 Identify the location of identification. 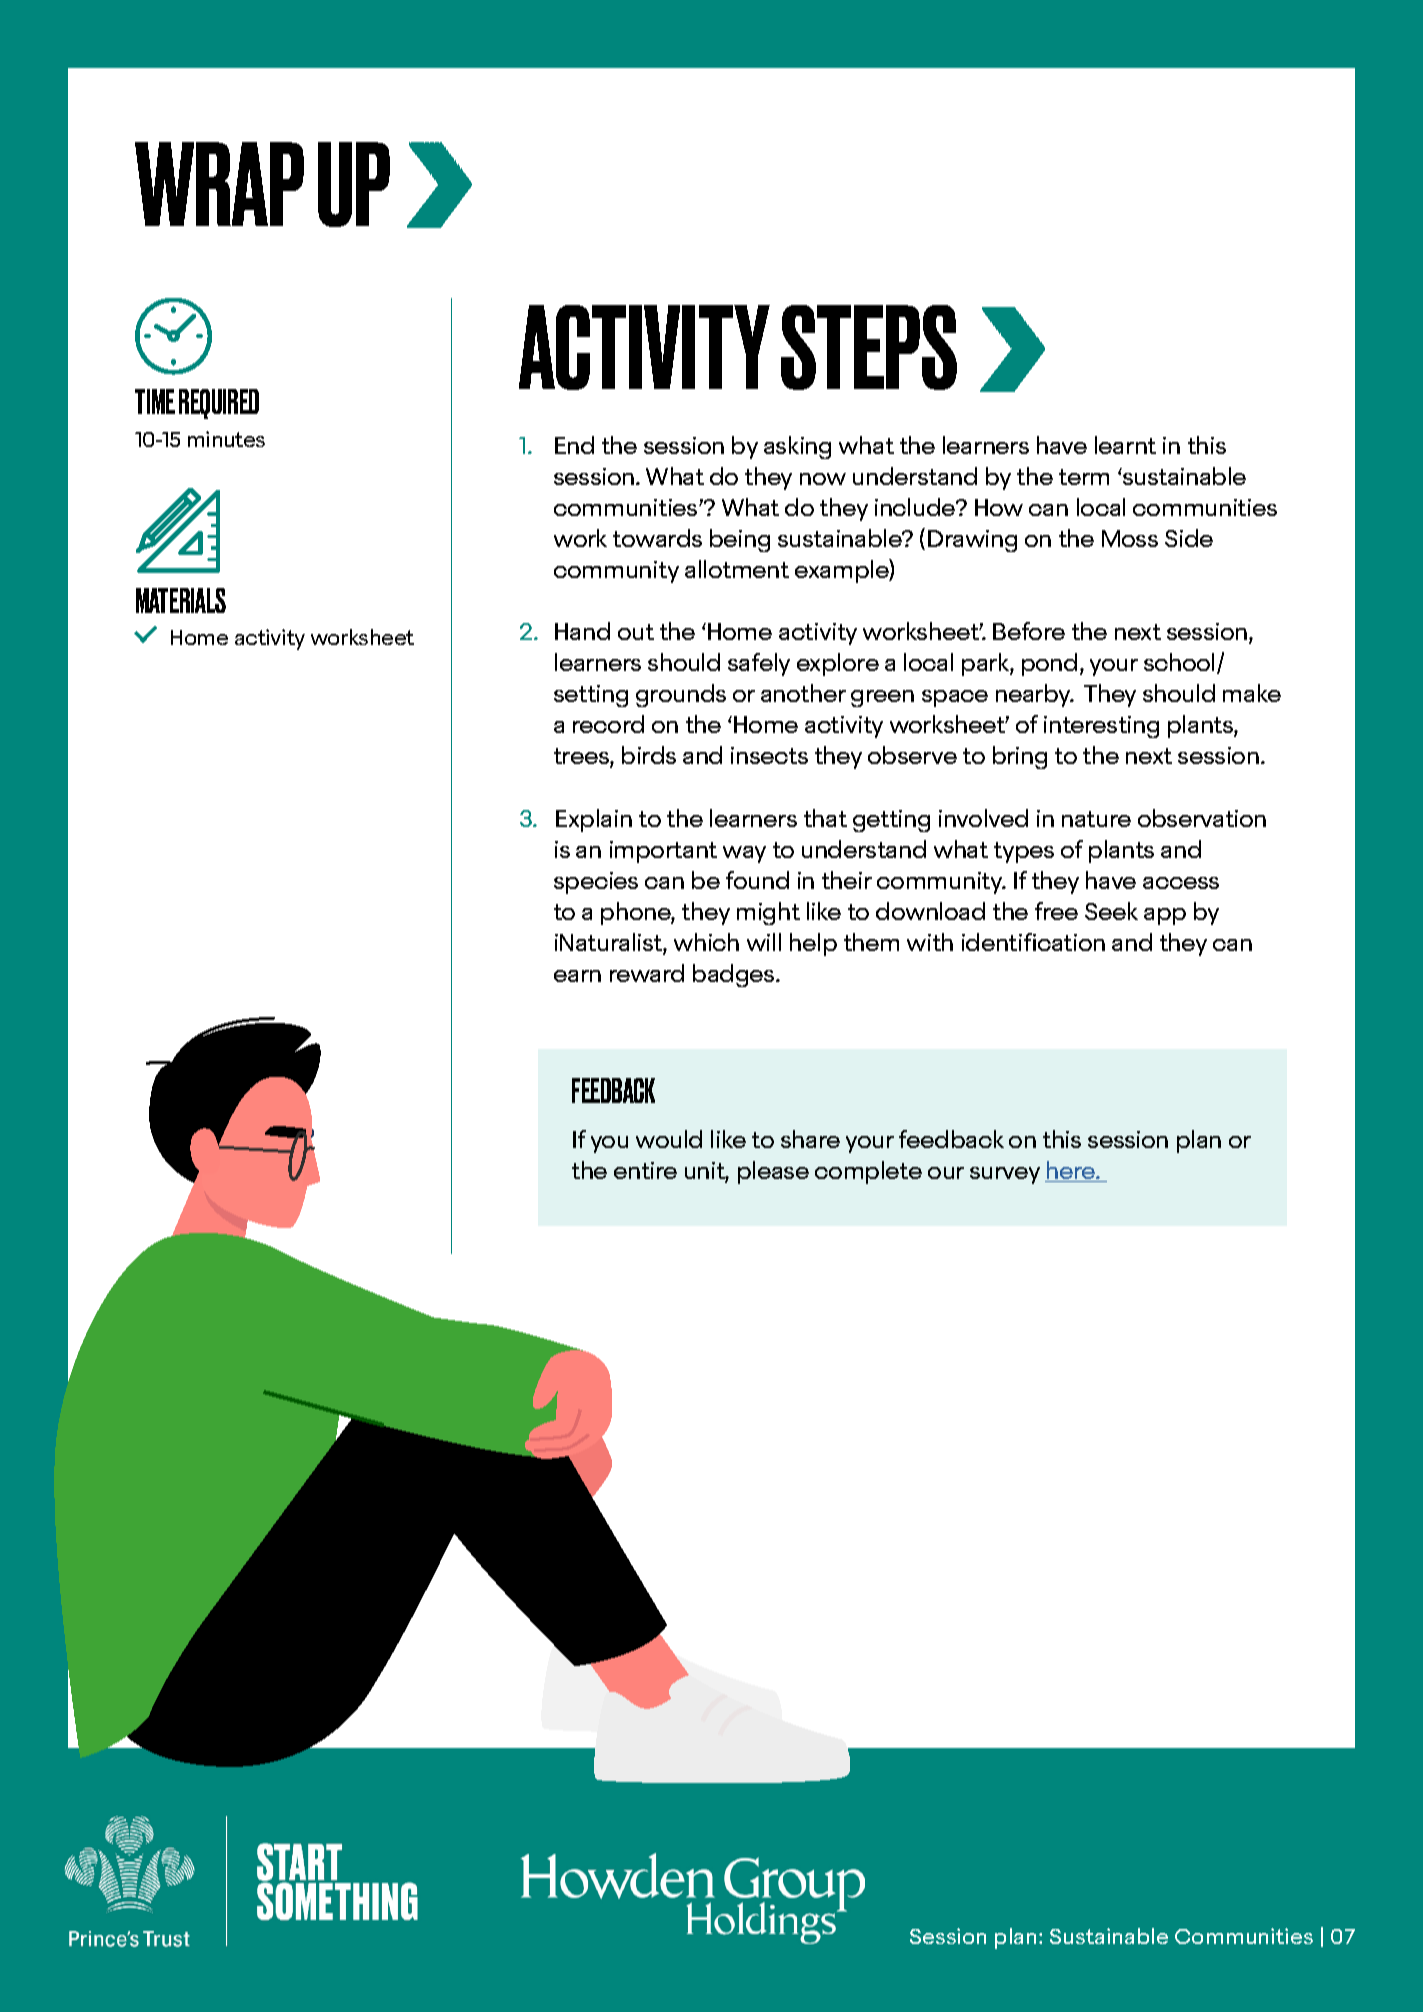
(1033, 942).
